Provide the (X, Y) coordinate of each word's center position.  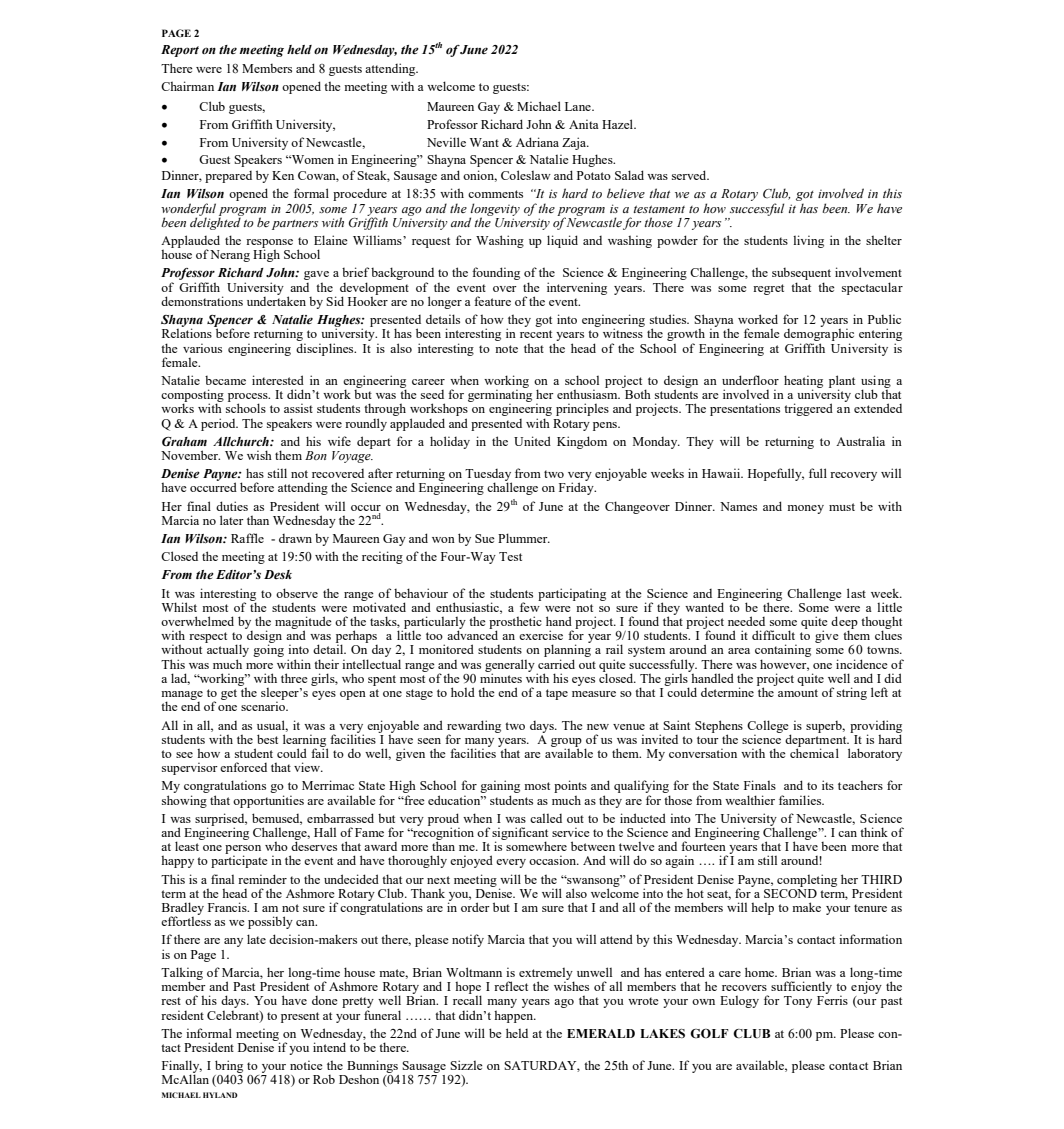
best (267, 739)
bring (229, 1066)
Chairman (187, 86)
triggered (808, 409)
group (566, 743)
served (690, 175)
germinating (500, 395)
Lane (579, 106)
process (249, 398)
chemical (814, 752)
